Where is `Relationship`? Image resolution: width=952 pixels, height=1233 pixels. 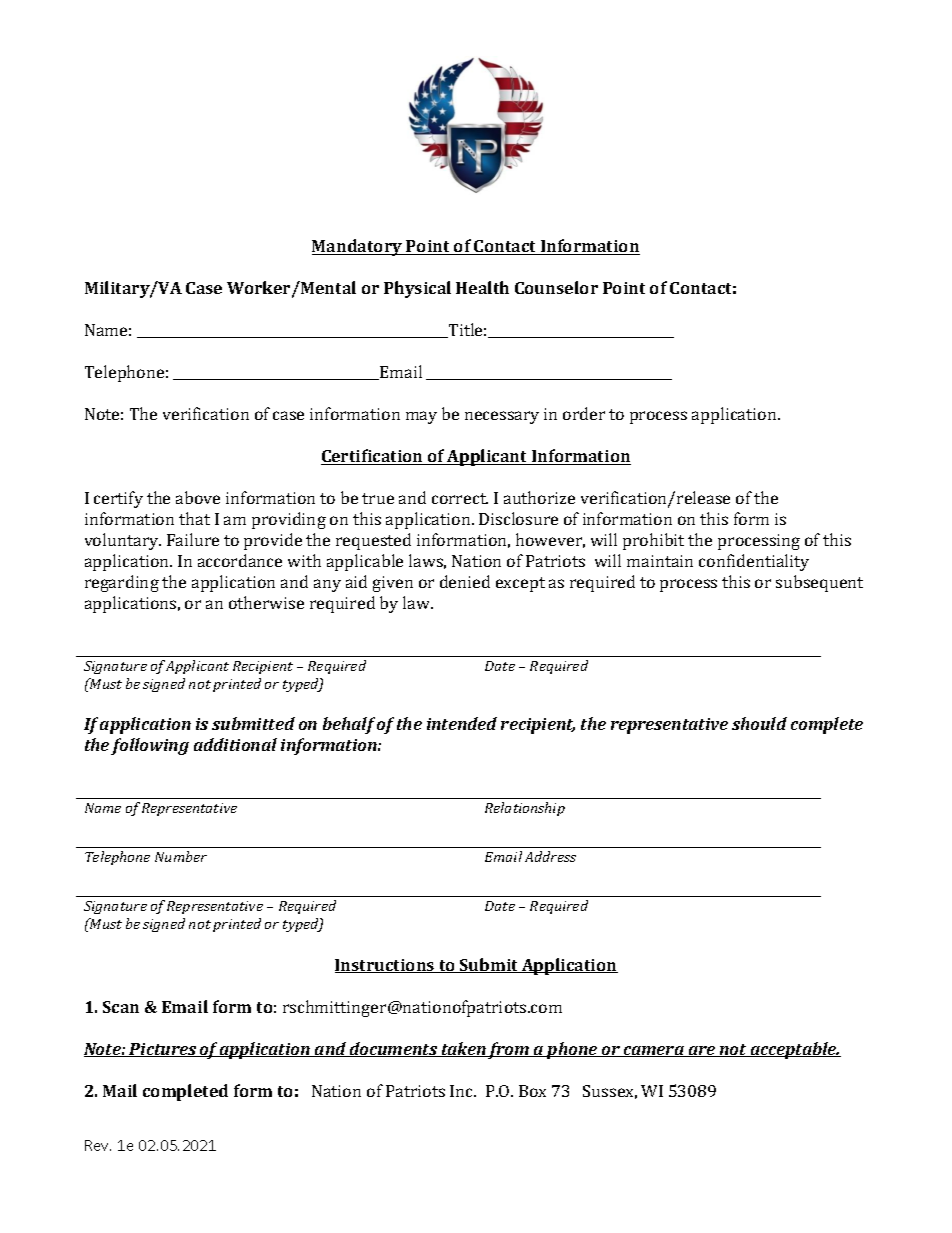 Relationship is located at coordinates (525, 809).
